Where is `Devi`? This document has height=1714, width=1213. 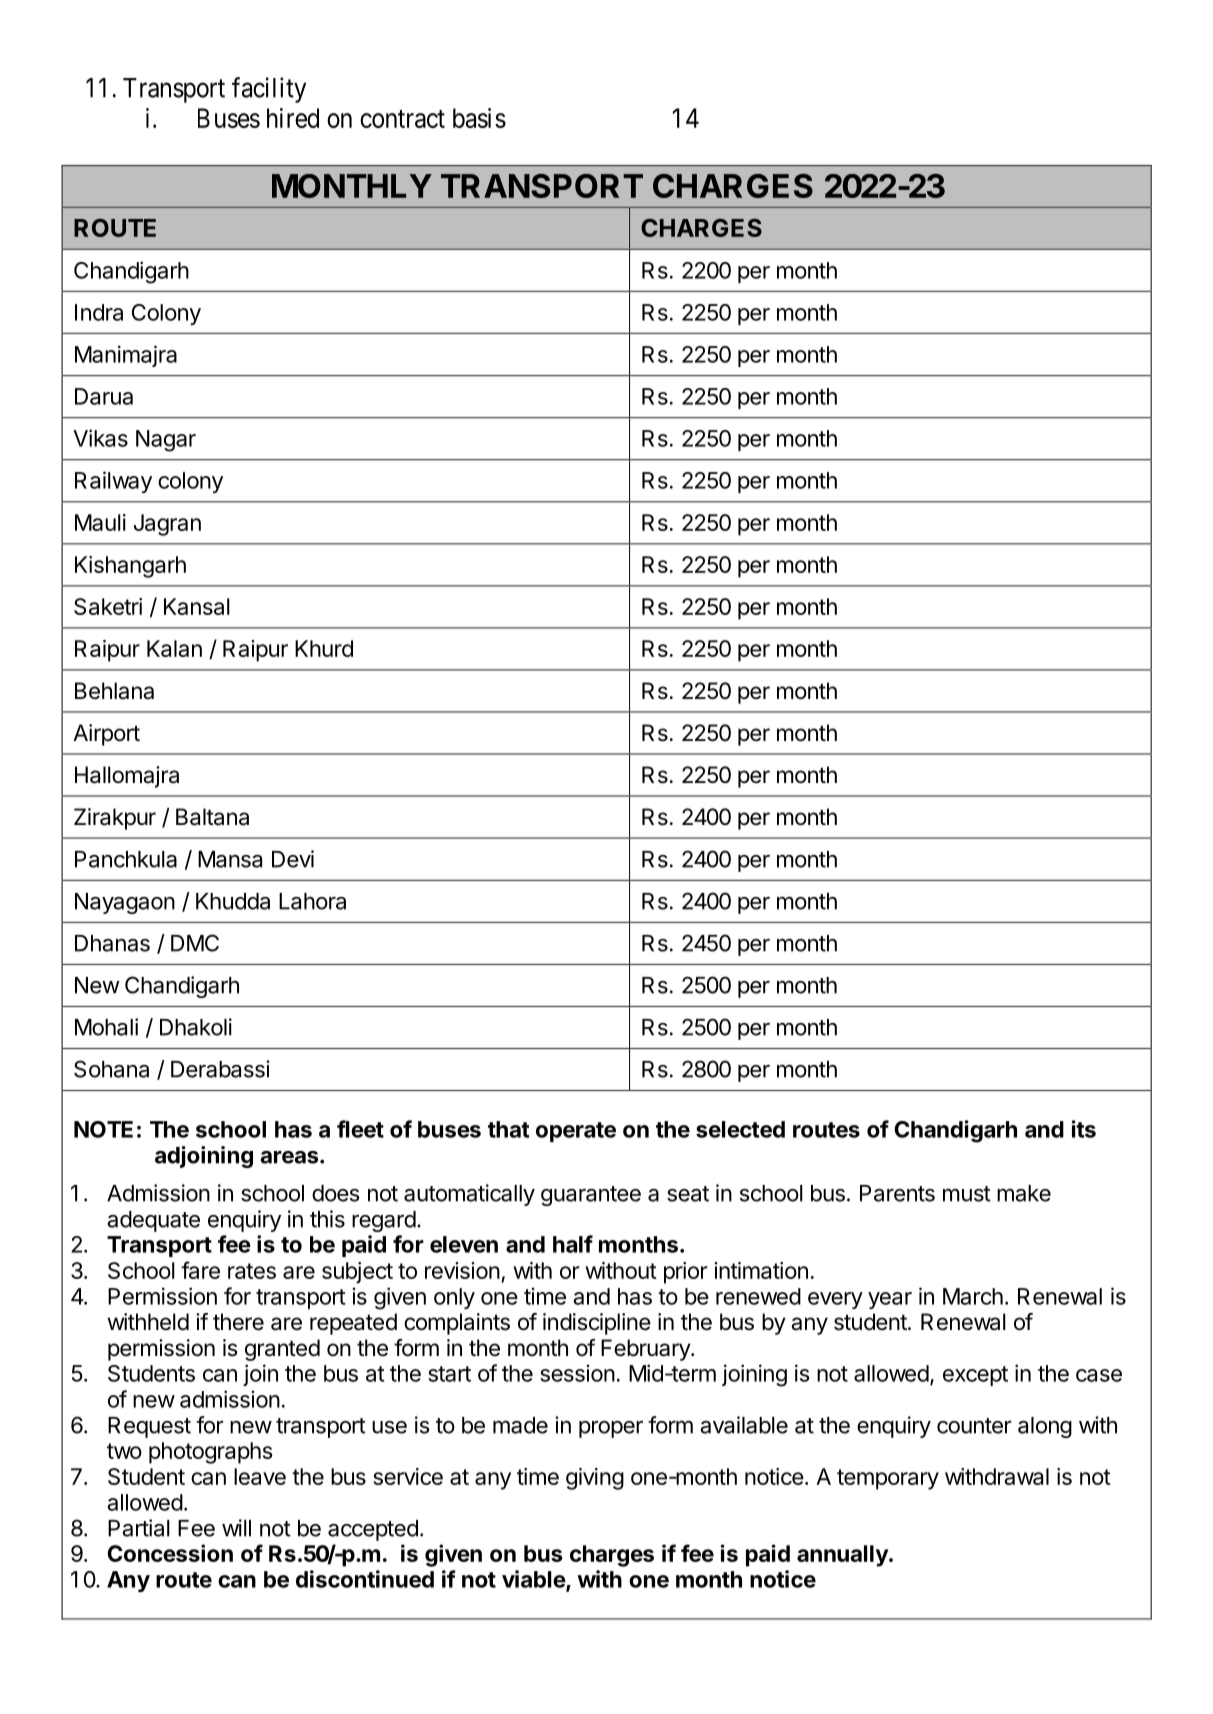
Devi is located at coordinates (293, 859).
